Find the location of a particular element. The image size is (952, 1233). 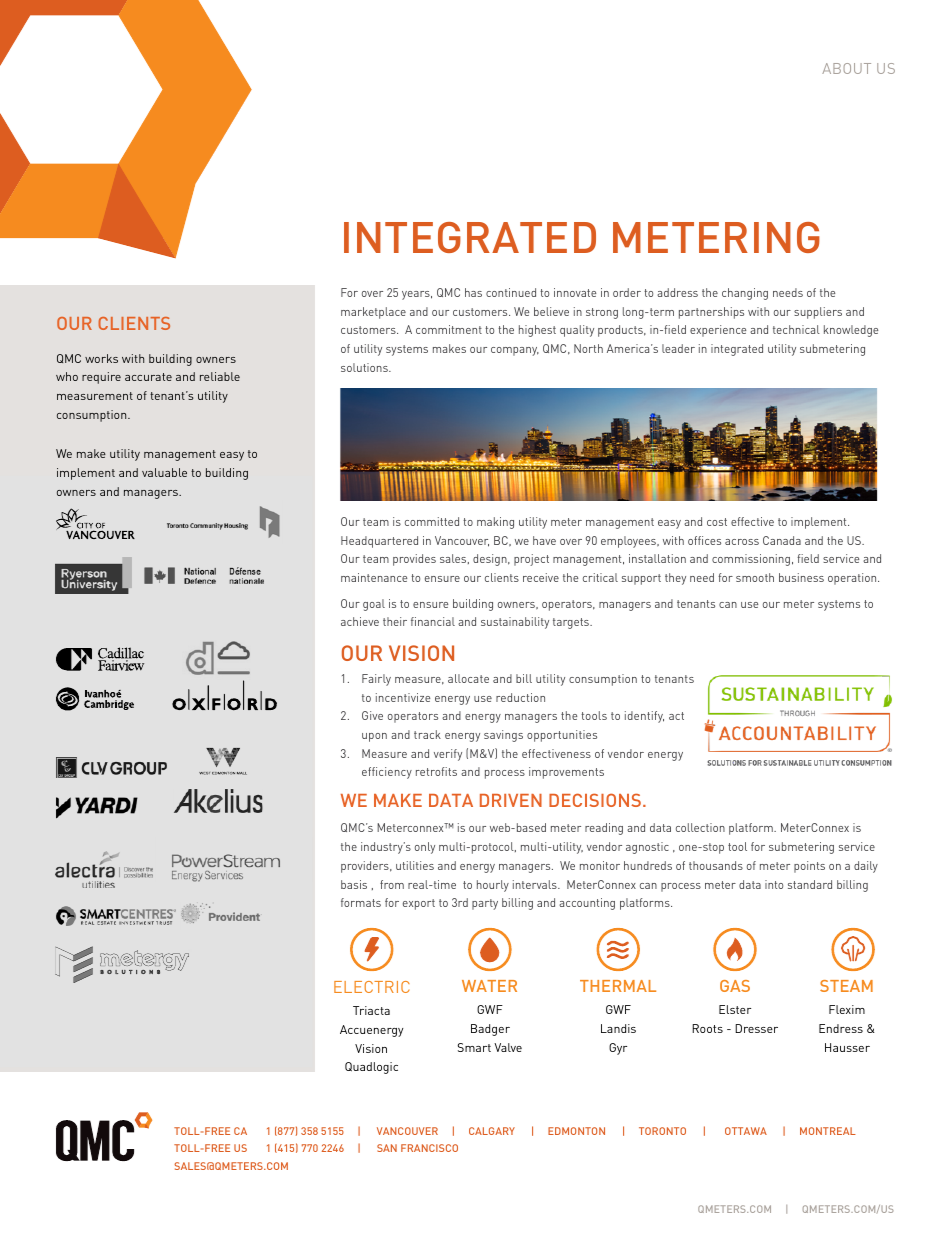

ABOUT is located at coordinates (846, 68).
